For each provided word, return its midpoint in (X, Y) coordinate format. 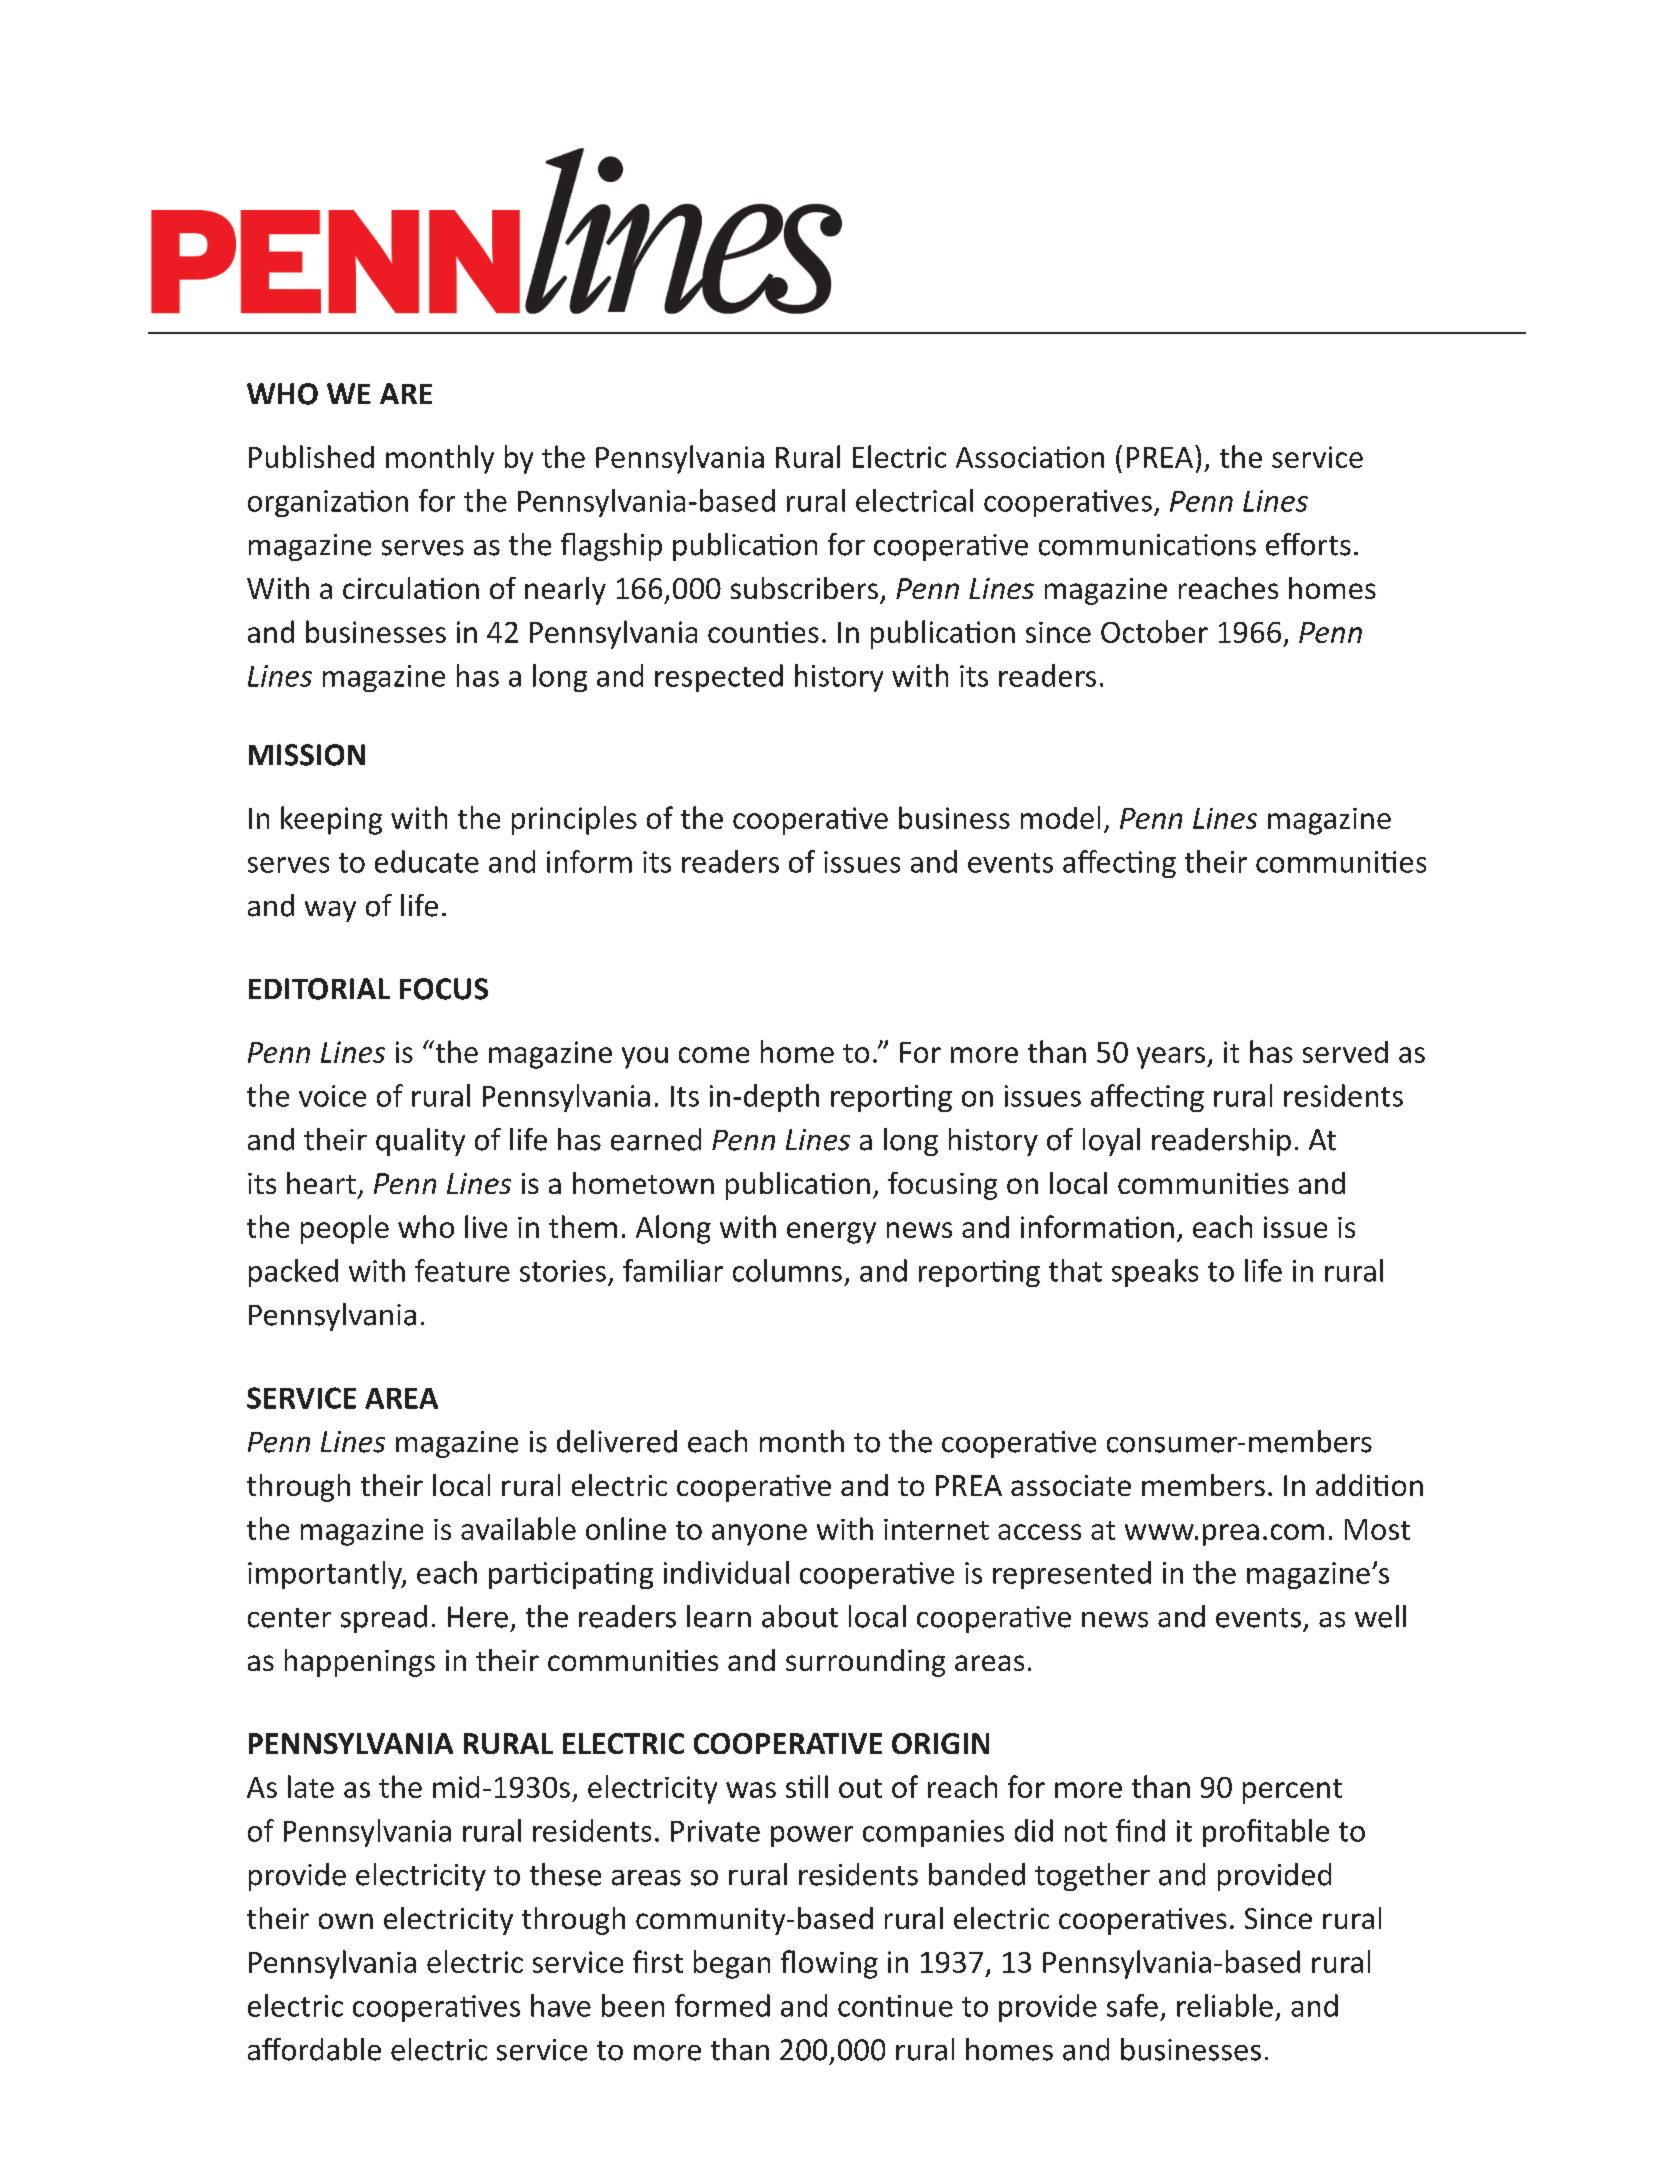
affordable (314, 2049)
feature (462, 1270)
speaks (1155, 1273)
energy (831, 1233)
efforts (1308, 544)
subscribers (804, 588)
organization (328, 503)
